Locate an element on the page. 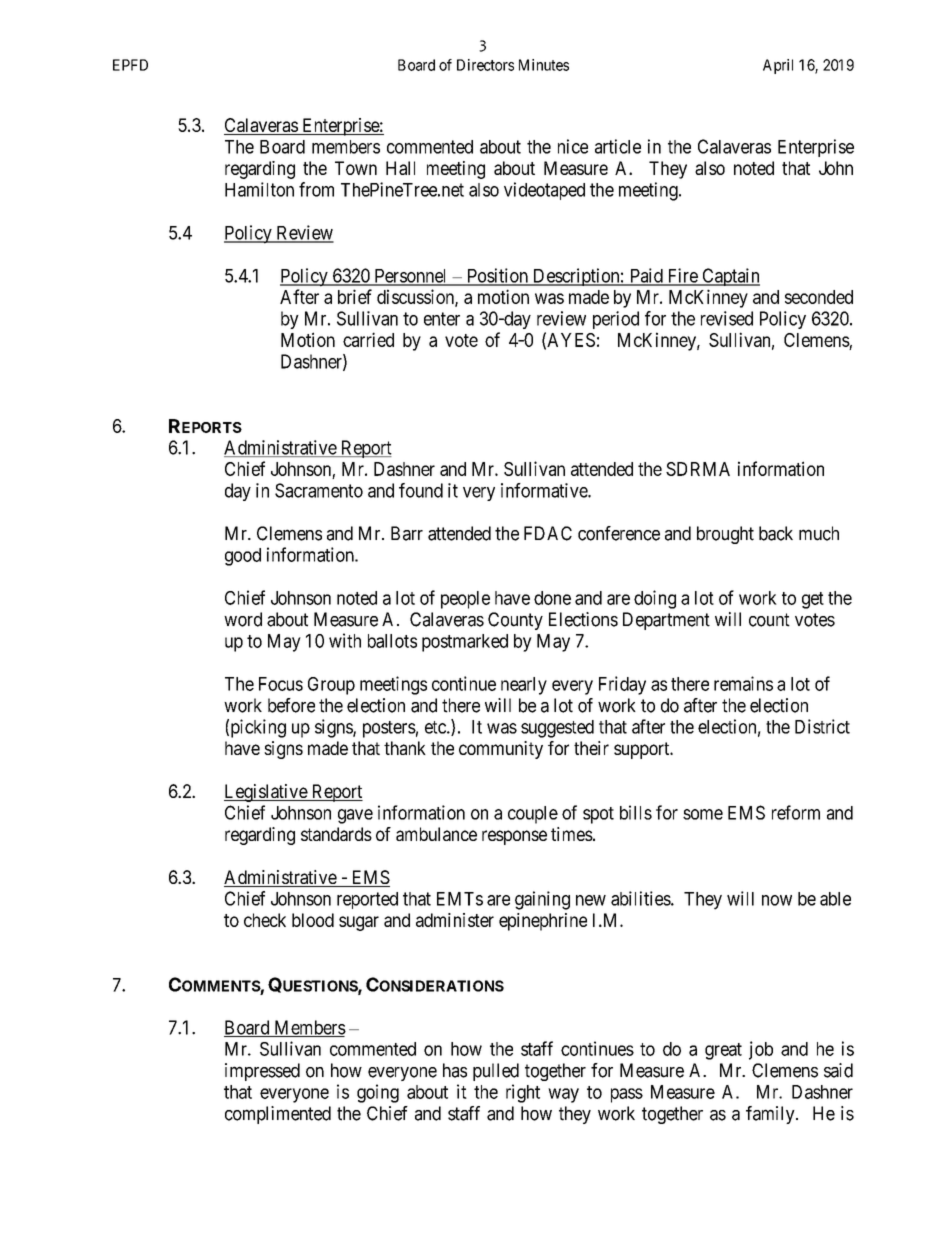 Image resolution: width=952 pixels, height=1233 pixels. suggested is located at coordinates (557, 729).
